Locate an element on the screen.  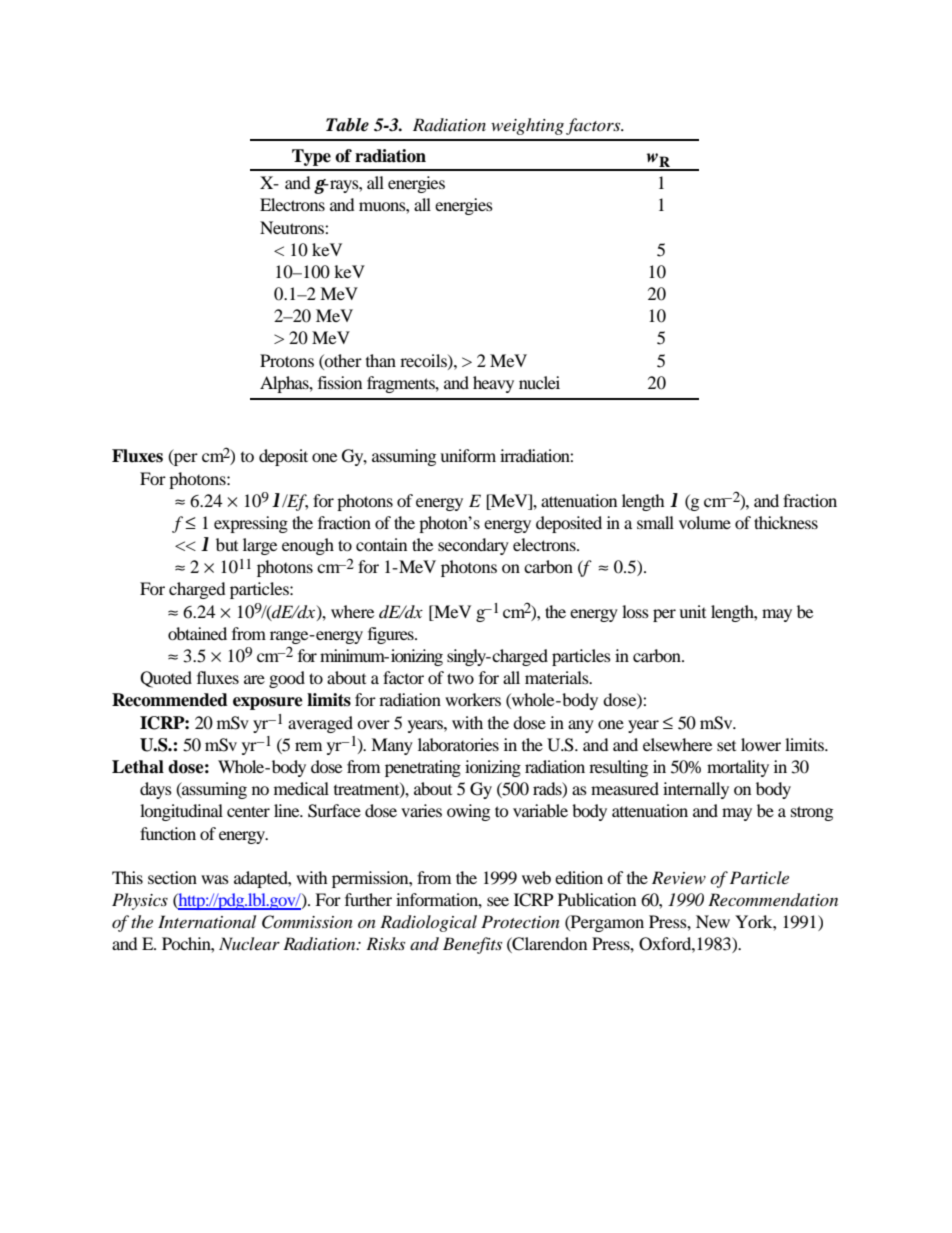
unit is located at coordinates (692, 611).
